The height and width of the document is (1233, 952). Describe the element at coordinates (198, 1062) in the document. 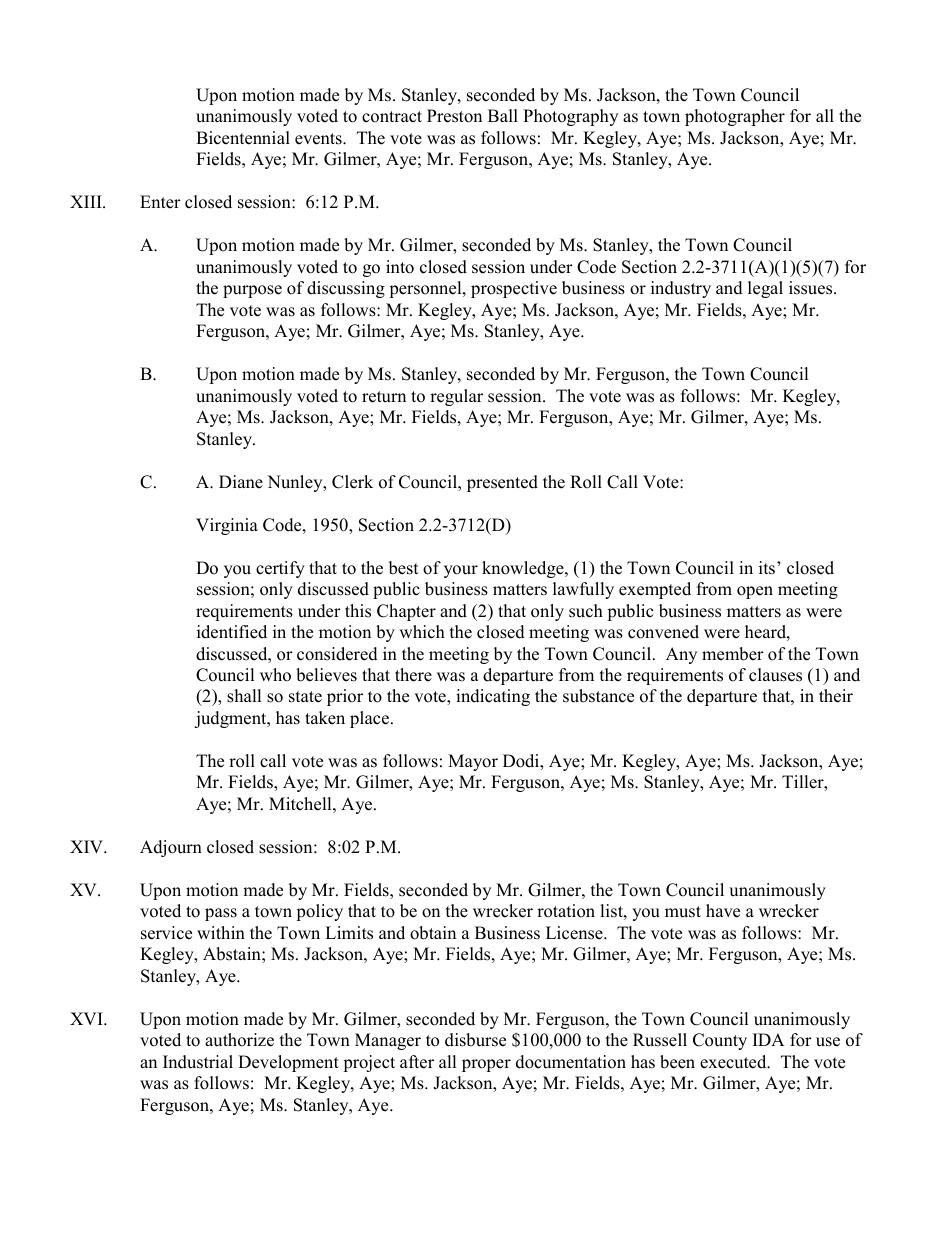

I see `Industrial` at that location.
